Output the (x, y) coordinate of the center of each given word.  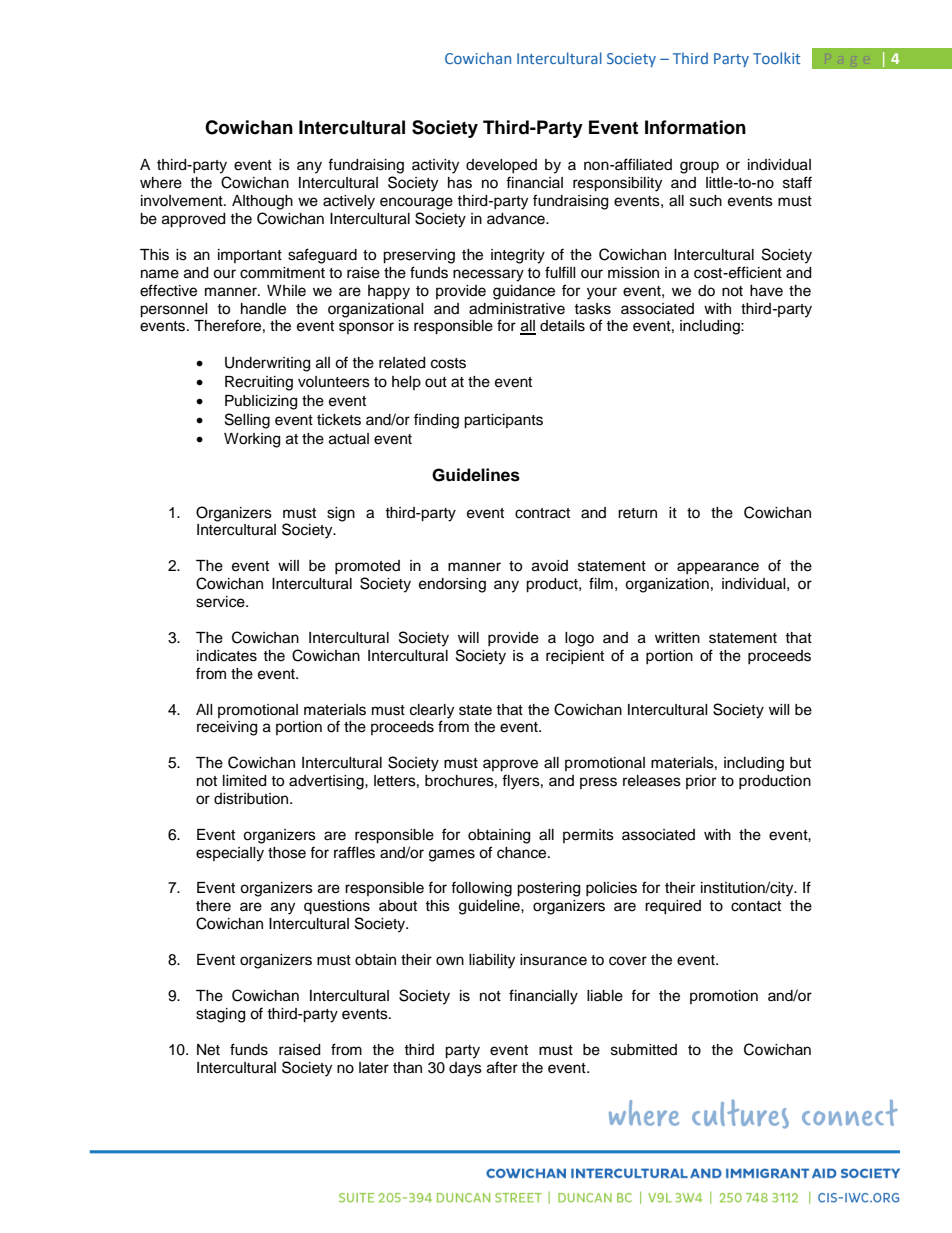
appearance (718, 568)
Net (208, 1050)
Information (695, 127)
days (465, 1069)
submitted (644, 1050)
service (221, 602)
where (161, 183)
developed (501, 166)
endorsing (452, 585)
